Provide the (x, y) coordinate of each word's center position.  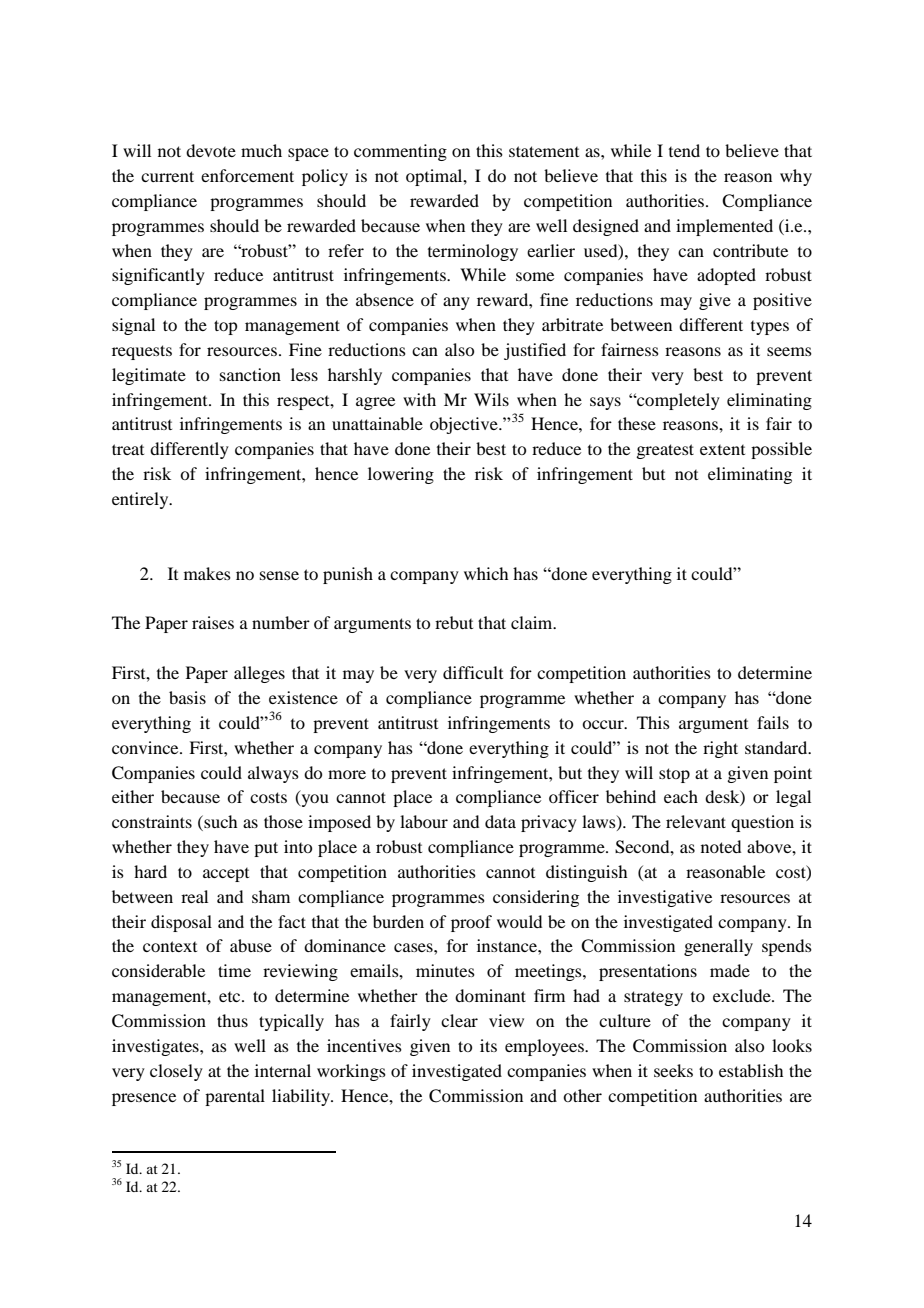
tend (684, 150)
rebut (454, 622)
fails (773, 722)
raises (213, 622)
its (488, 1045)
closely (176, 1072)
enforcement (247, 175)
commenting (400, 152)
